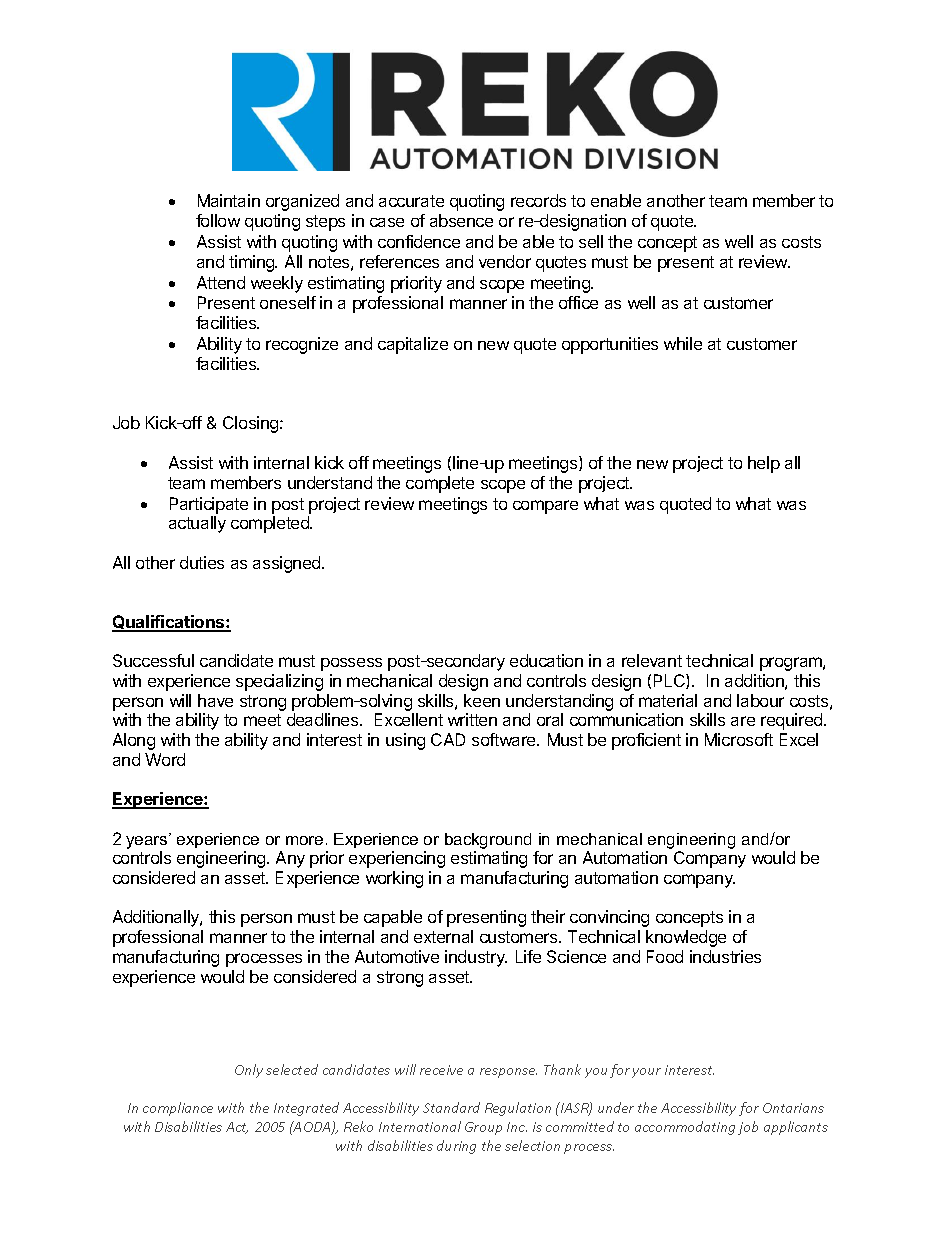 This image has height=1233, width=952. What do you see at coordinates (443, 936) in the image?
I see `external` at bounding box center [443, 936].
